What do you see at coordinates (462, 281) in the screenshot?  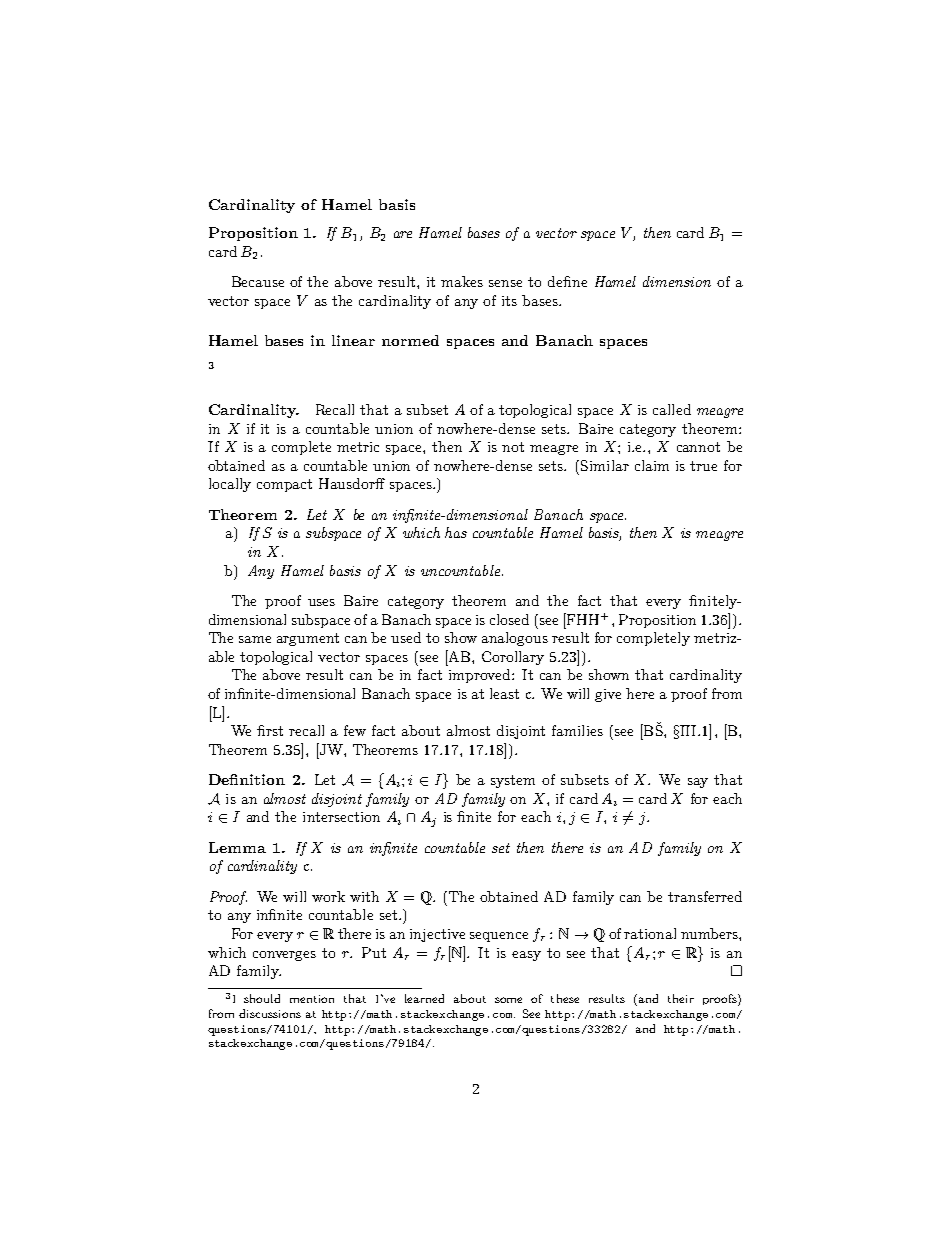 I see `makes` at bounding box center [462, 281].
